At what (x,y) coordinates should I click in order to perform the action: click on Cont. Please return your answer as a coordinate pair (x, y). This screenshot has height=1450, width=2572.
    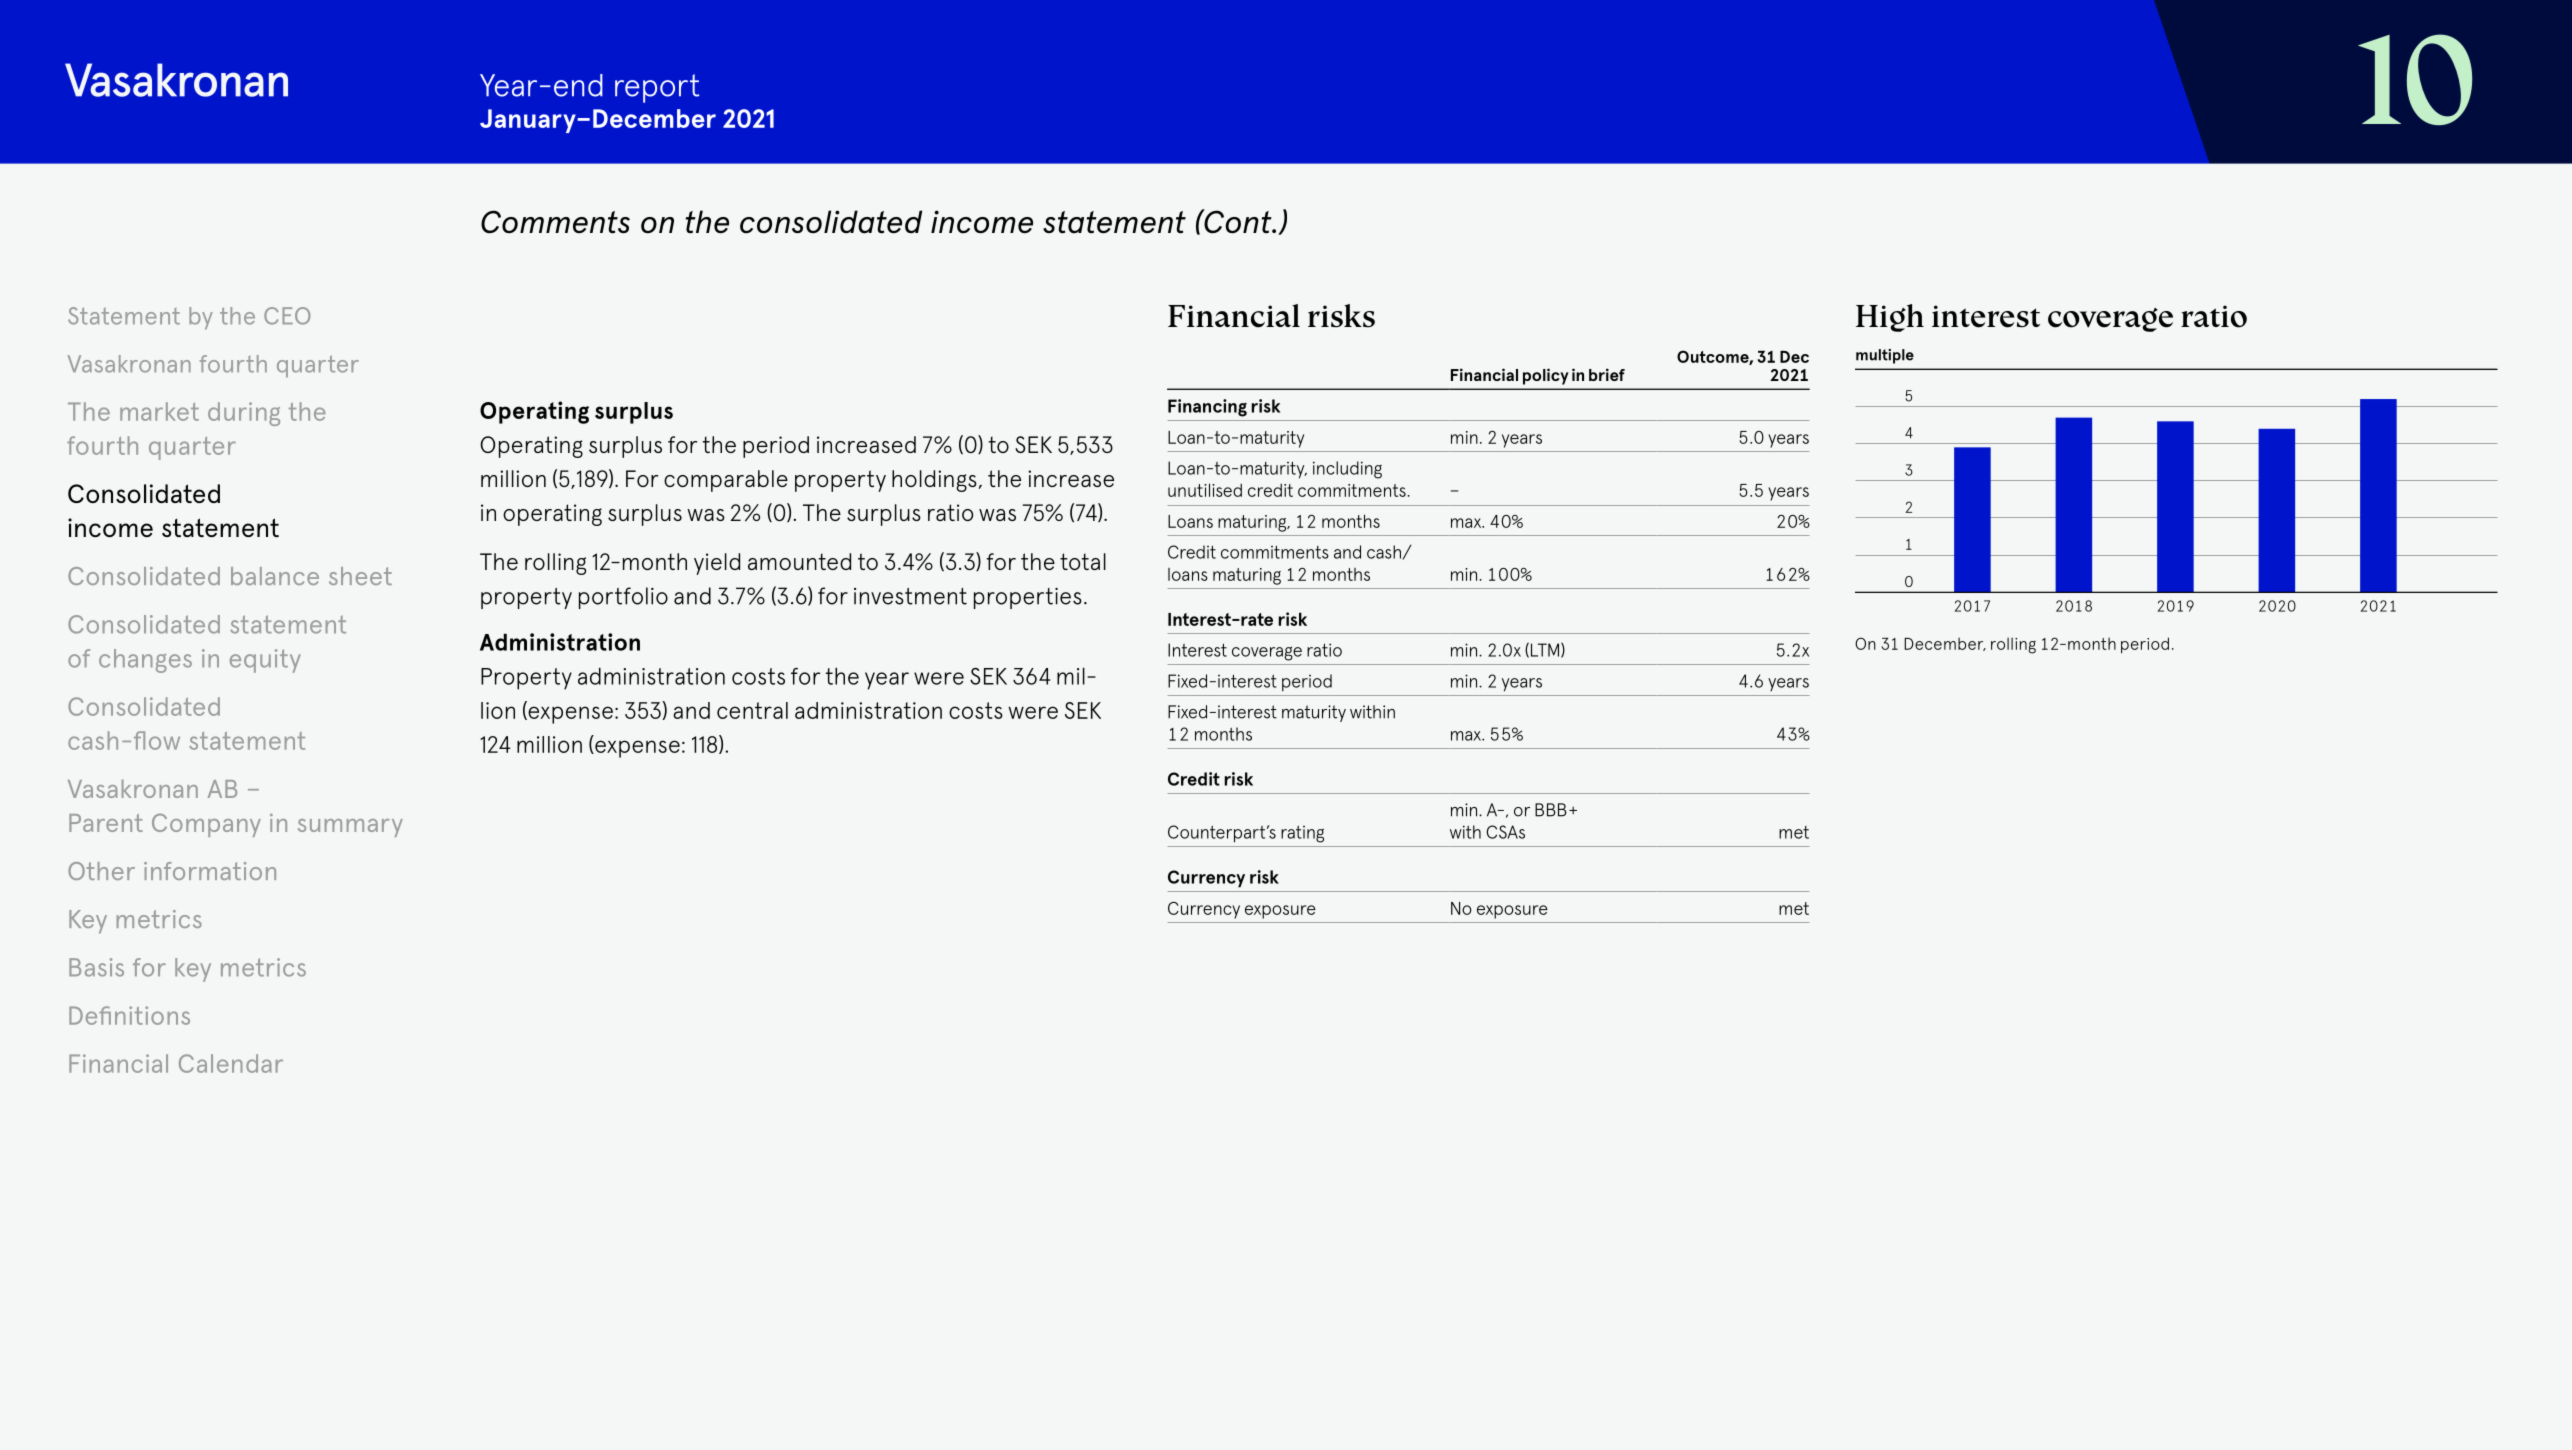
    Looking at the image, I should click on (1238, 221).
